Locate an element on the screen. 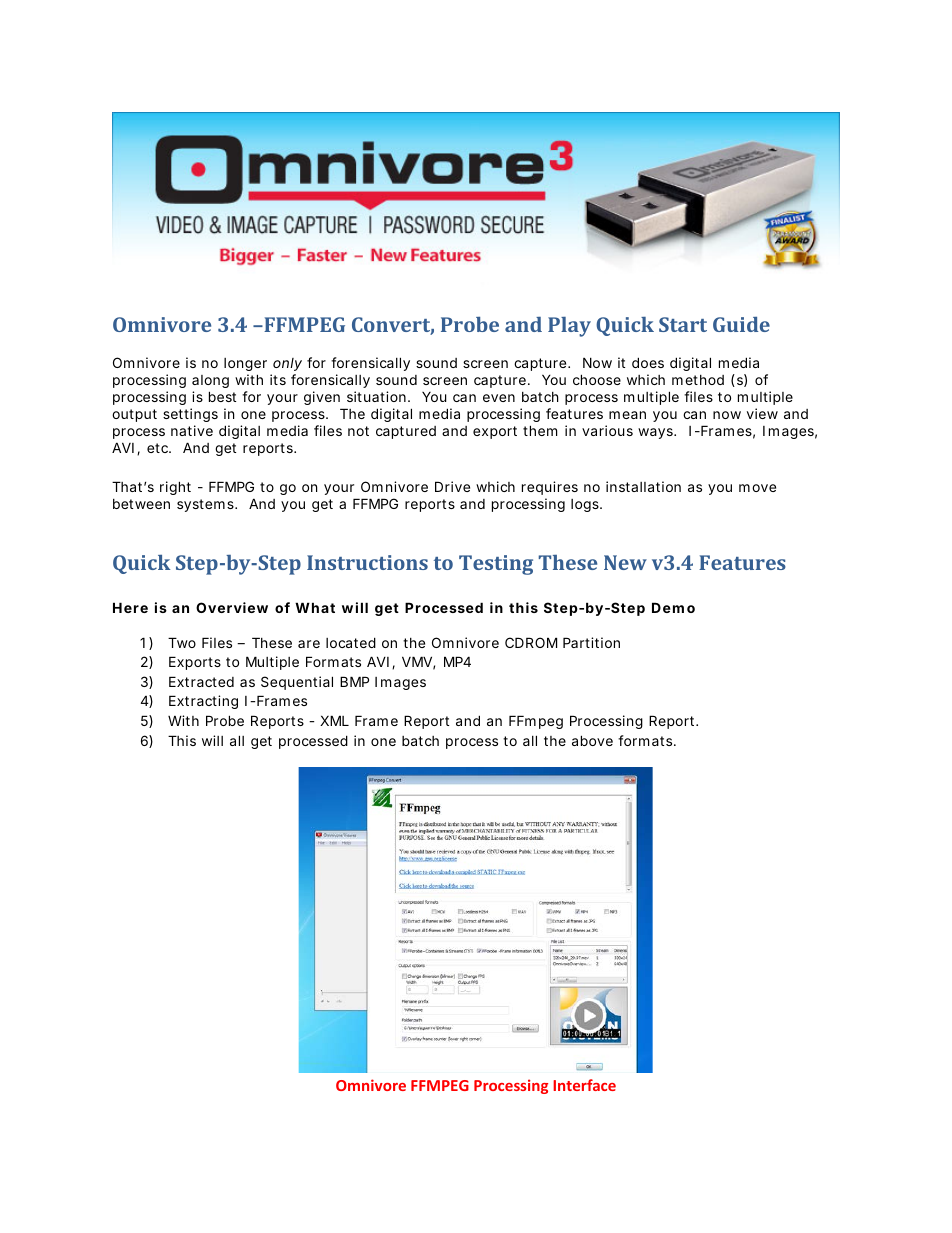  Start is located at coordinates (683, 324).
